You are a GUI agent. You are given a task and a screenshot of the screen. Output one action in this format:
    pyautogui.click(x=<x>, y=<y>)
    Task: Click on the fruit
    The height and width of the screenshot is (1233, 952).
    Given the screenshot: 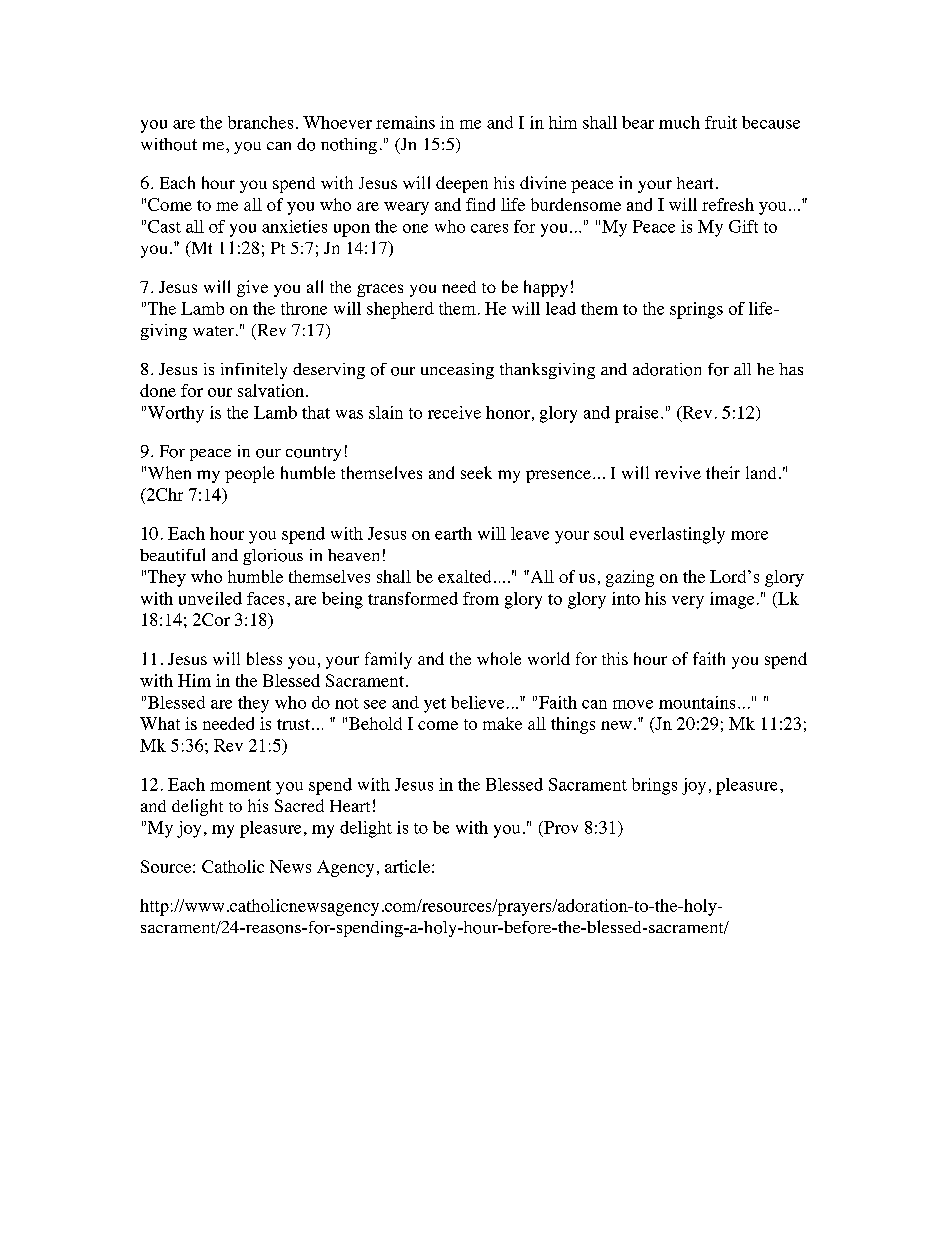 What is the action you would take?
    pyautogui.click(x=721, y=122)
